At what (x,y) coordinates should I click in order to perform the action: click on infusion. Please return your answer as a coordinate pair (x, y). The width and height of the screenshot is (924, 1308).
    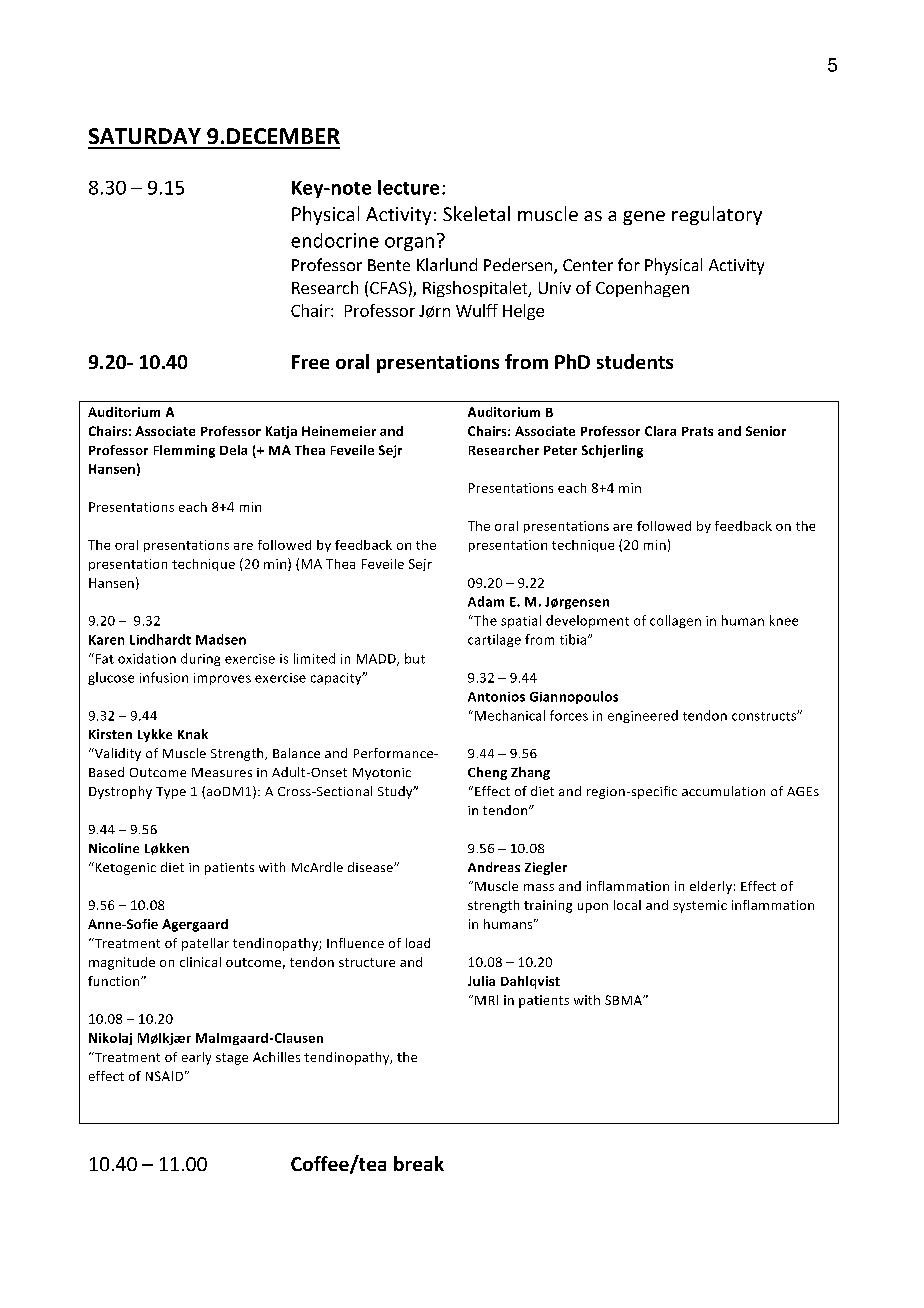
    Looking at the image, I should click on (164, 677).
